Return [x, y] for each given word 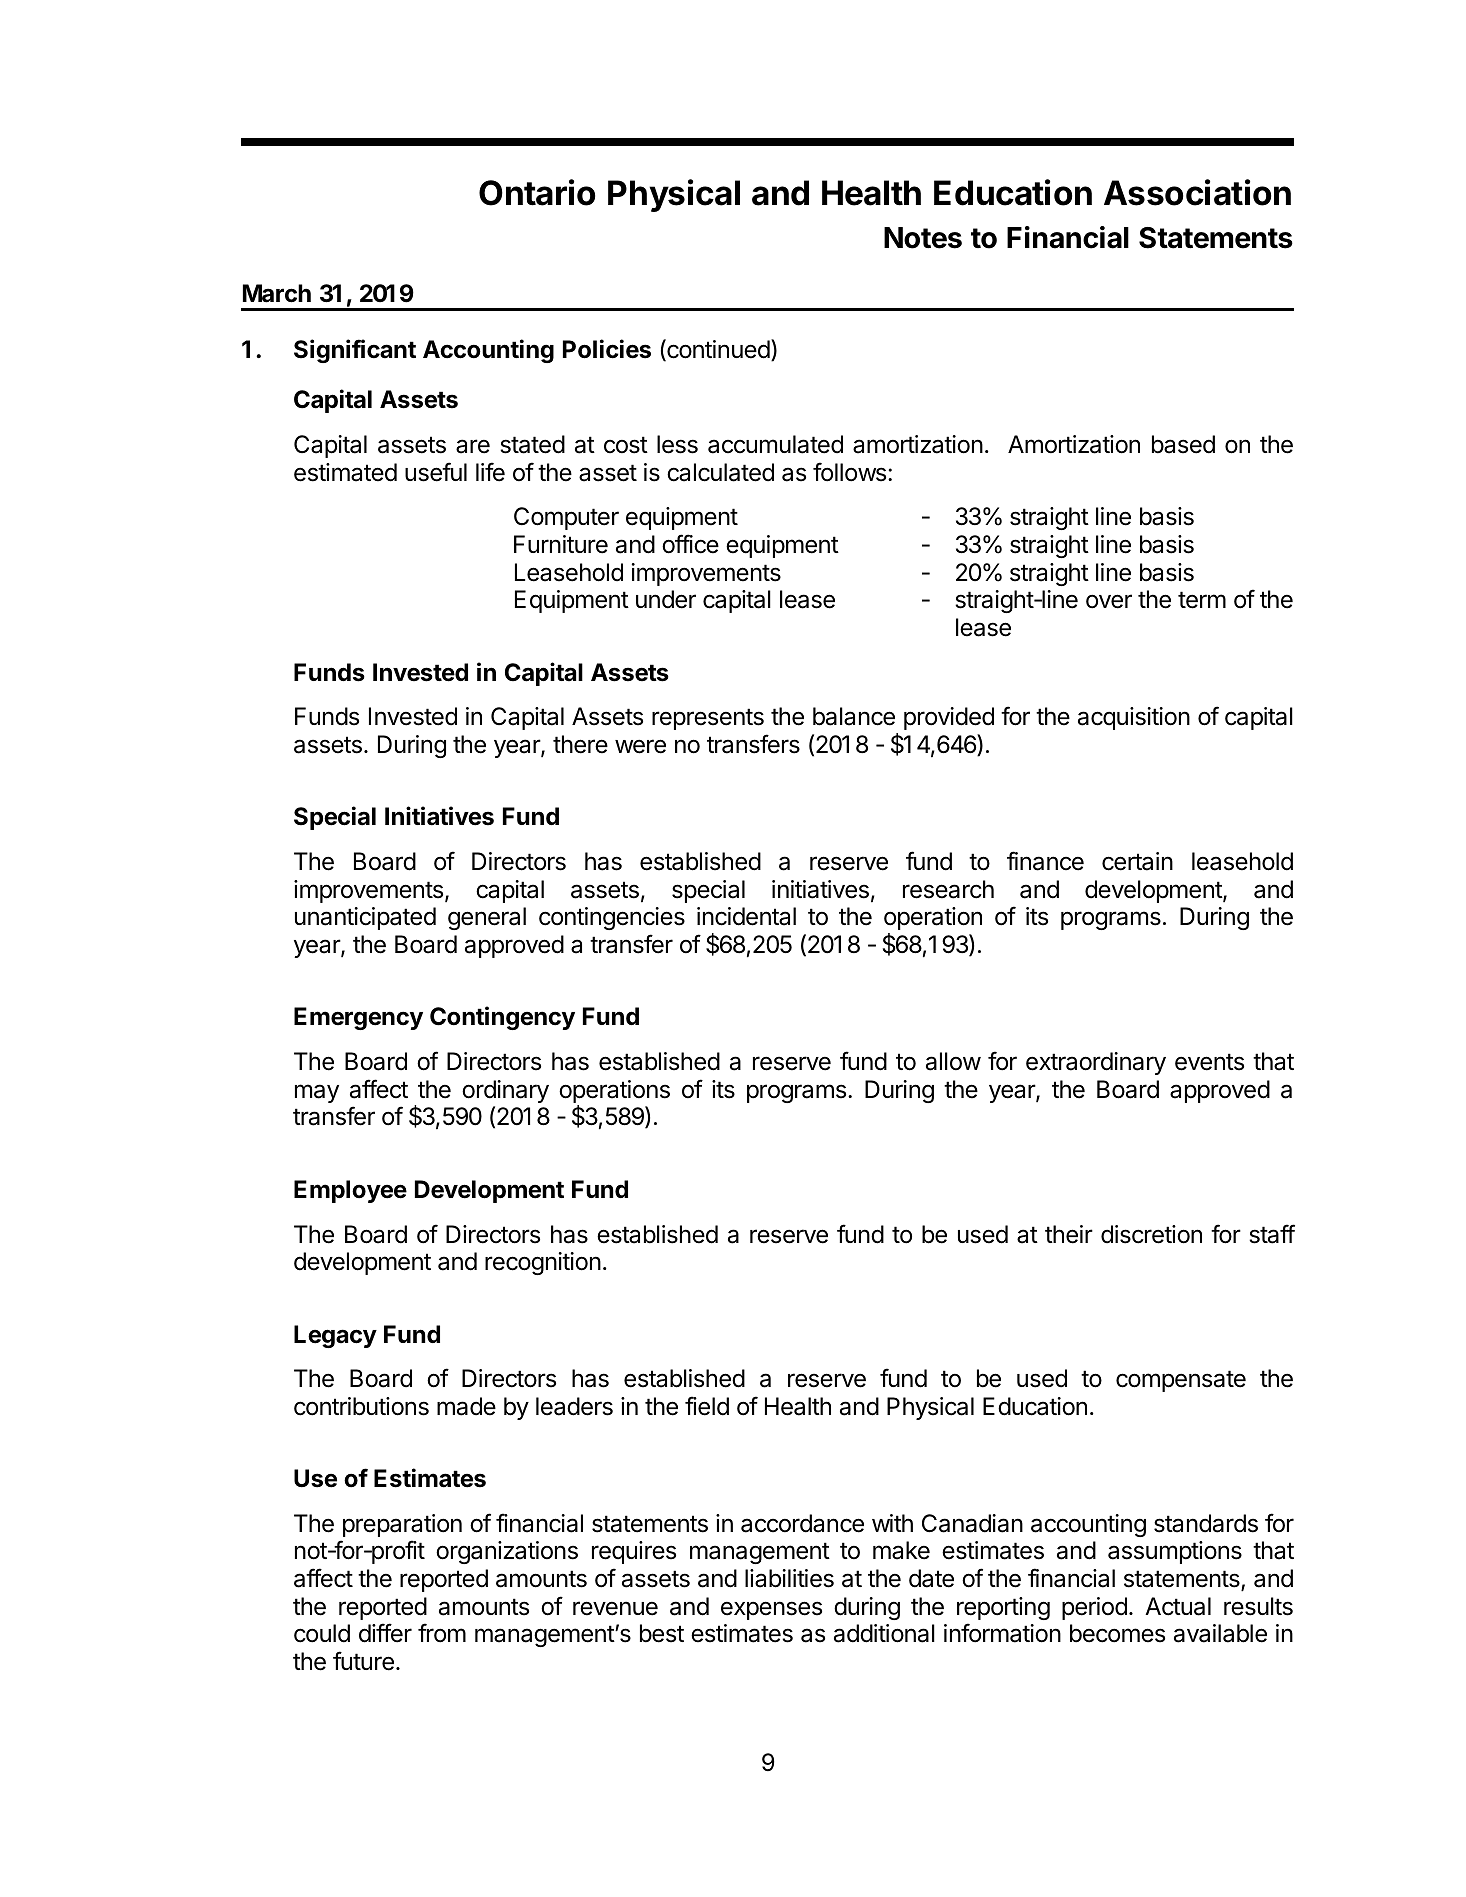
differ [385, 1633]
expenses [771, 1610]
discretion [1151, 1234]
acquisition [1134, 718]
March [277, 293]
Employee [350, 1191]
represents [708, 719]
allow [953, 1061]
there [580, 744]
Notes [923, 238]
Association [1197, 192]
